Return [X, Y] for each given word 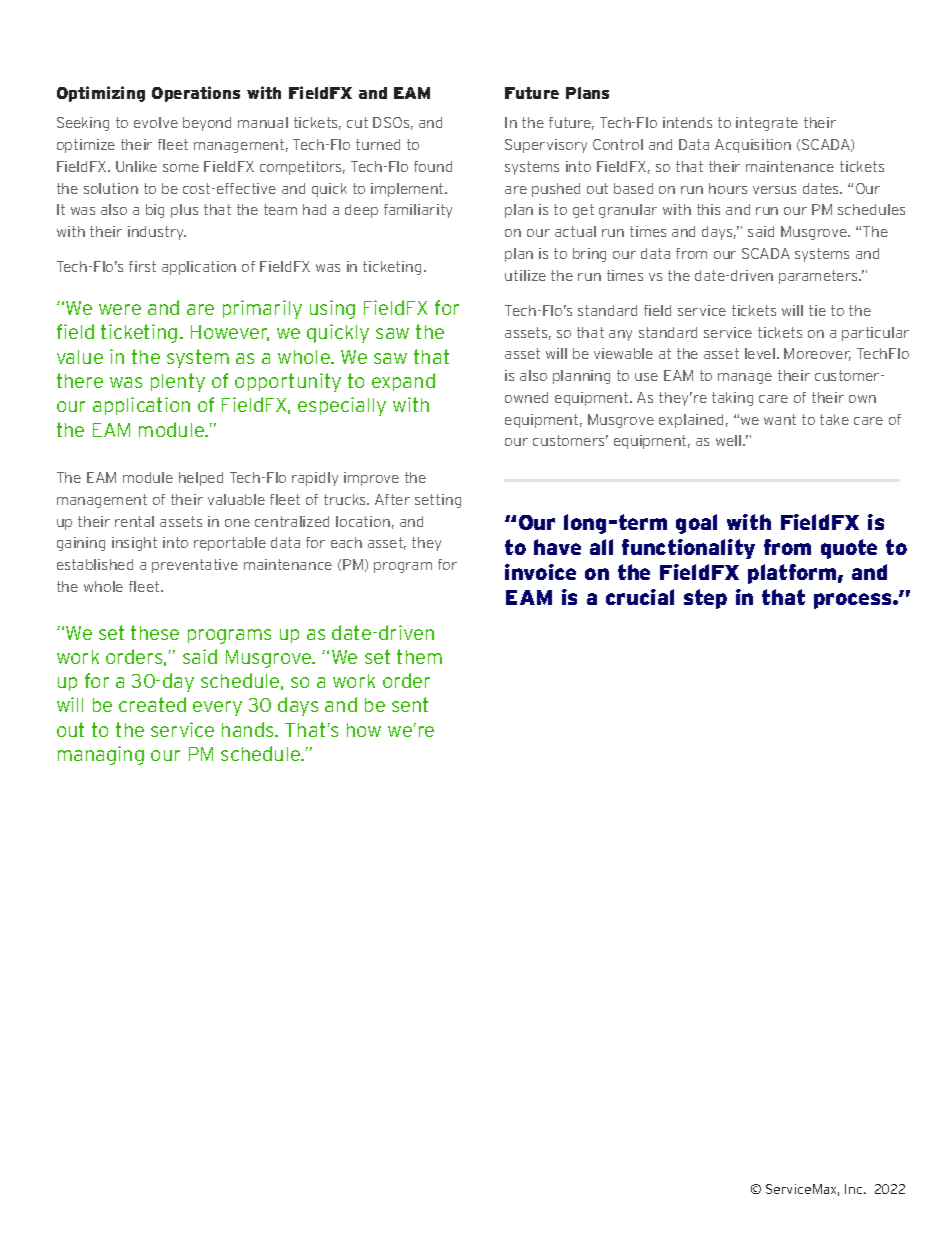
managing [101, 755]
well [728, 440]
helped [201, 479]
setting [438, 501]
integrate [767, 124]
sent [410, 704]
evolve [156, 122]
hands [249, 729]
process [854, 601]
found [433, 166]
